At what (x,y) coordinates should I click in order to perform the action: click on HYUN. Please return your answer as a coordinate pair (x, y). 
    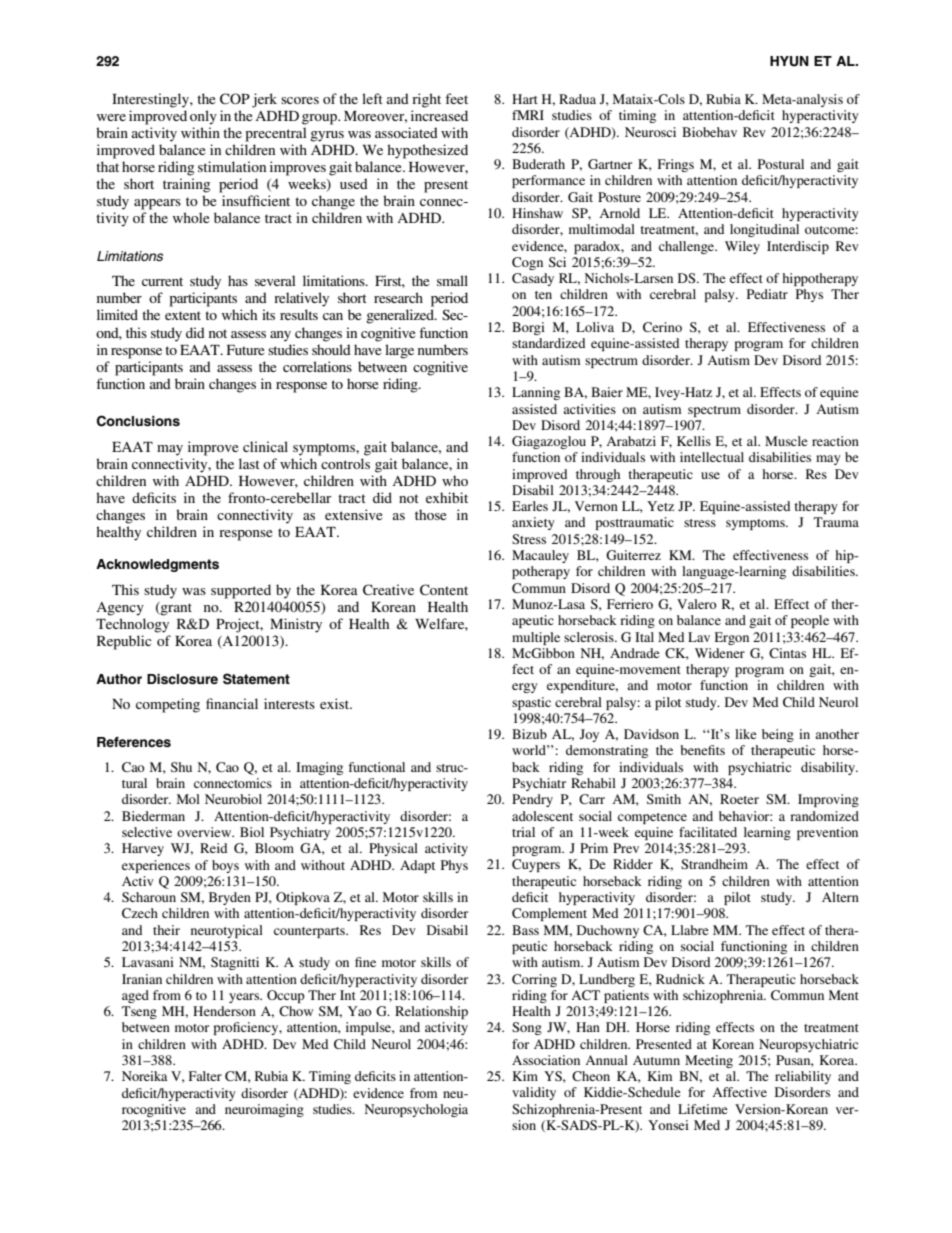
    Looking at the image, I should click on (789, 61).
